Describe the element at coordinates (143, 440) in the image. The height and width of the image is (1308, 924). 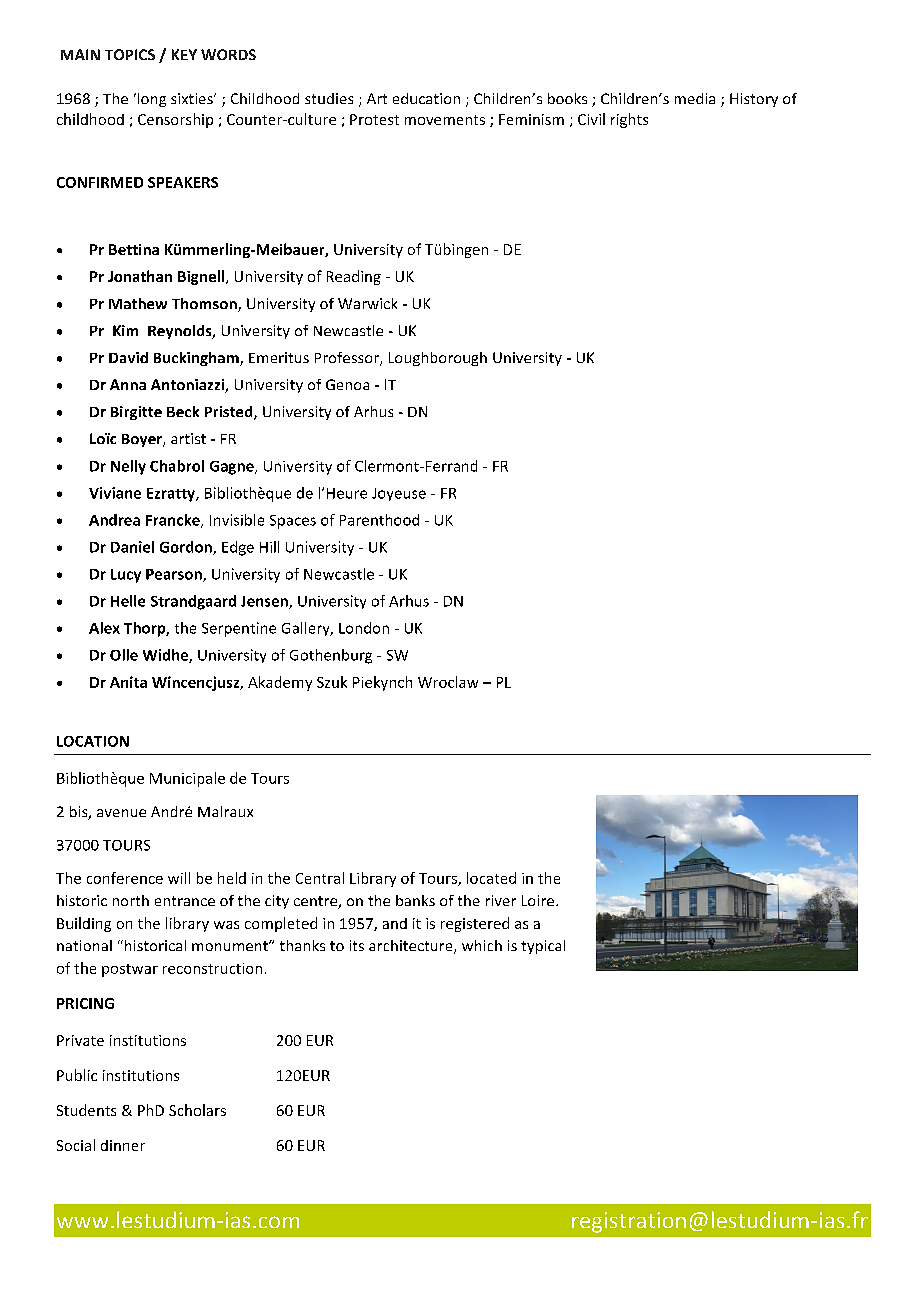
I see `Boyer` at that location.
